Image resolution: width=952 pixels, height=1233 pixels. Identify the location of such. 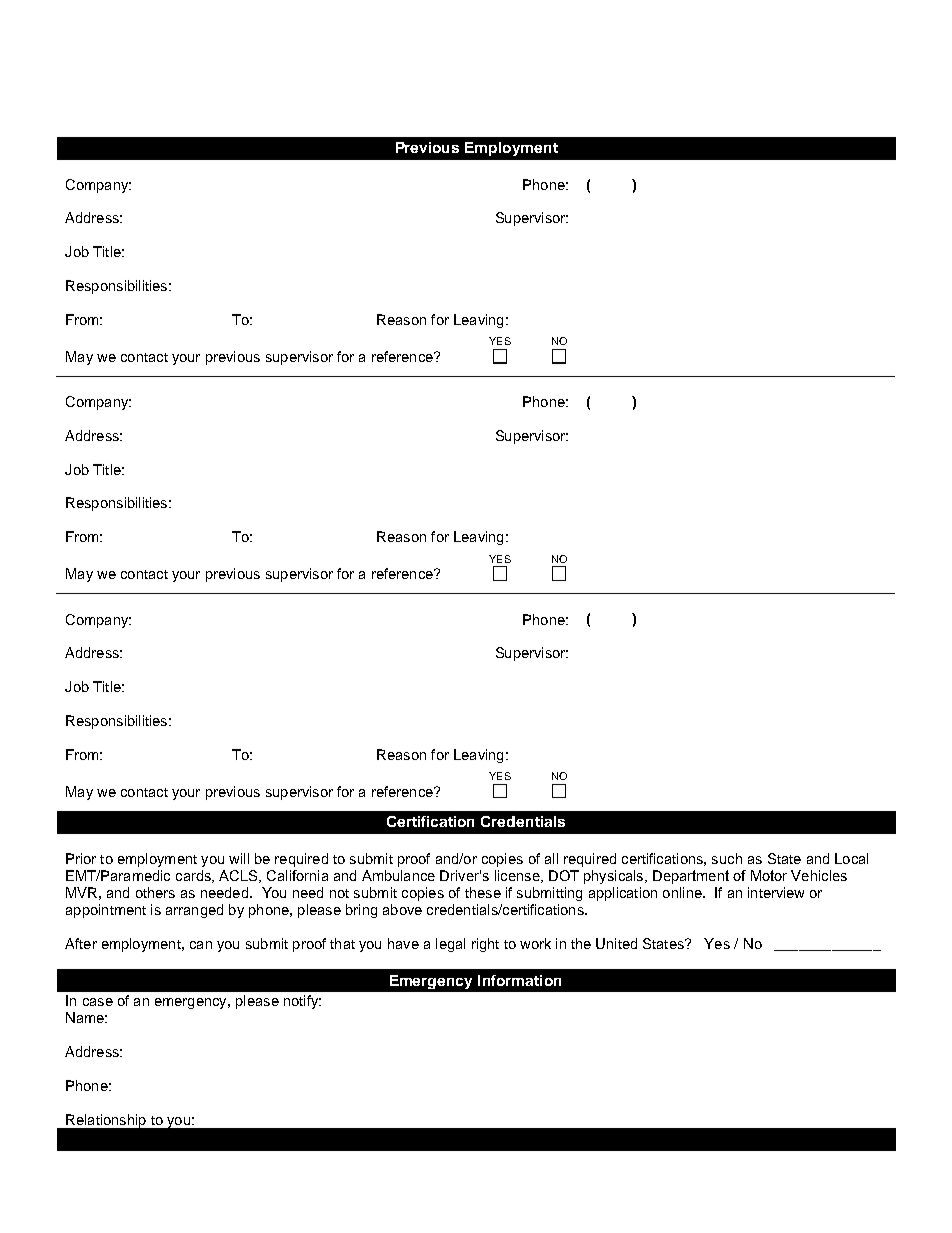
(727, 858).
